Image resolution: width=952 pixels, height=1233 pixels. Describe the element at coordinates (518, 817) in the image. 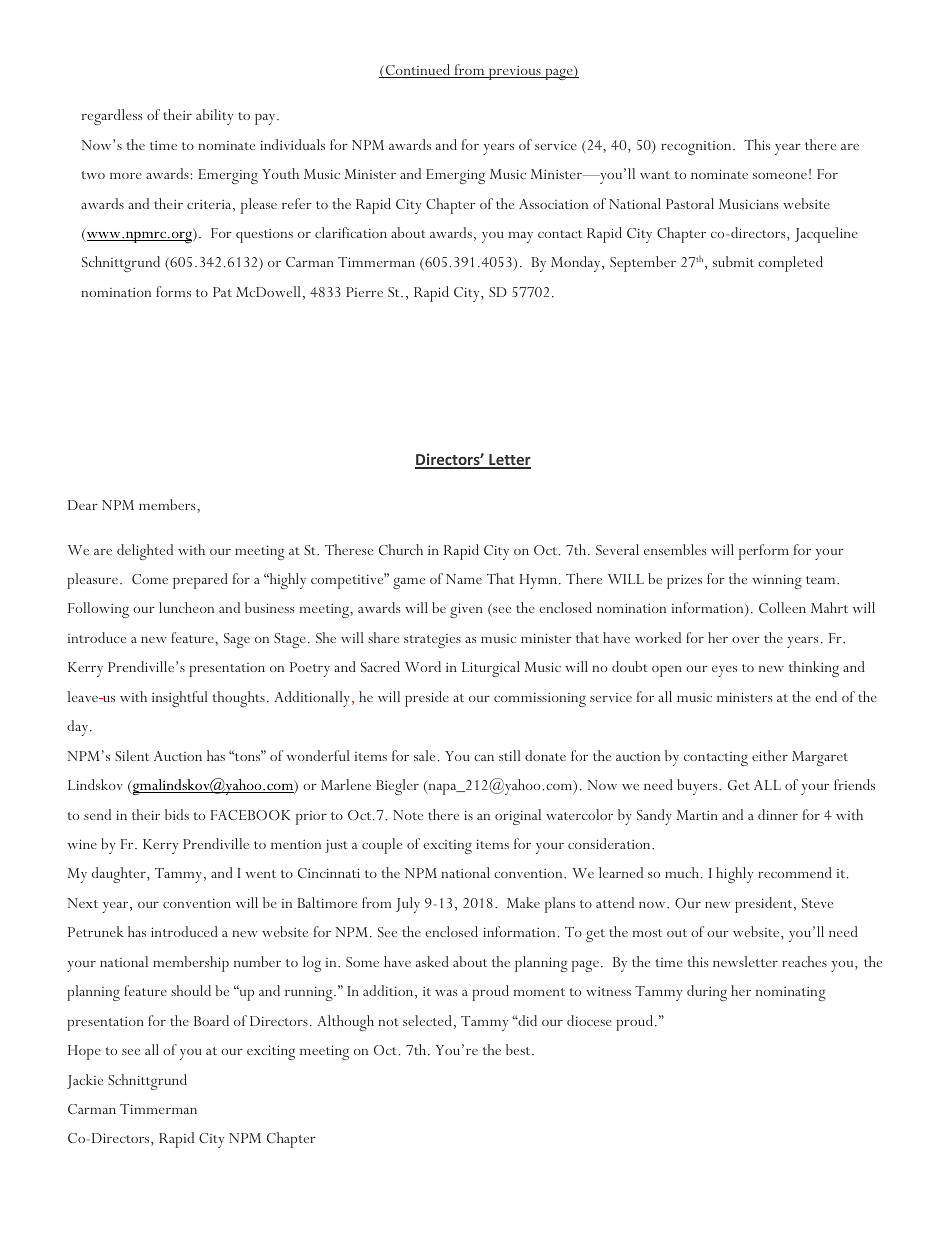

I see `original` at that location.
